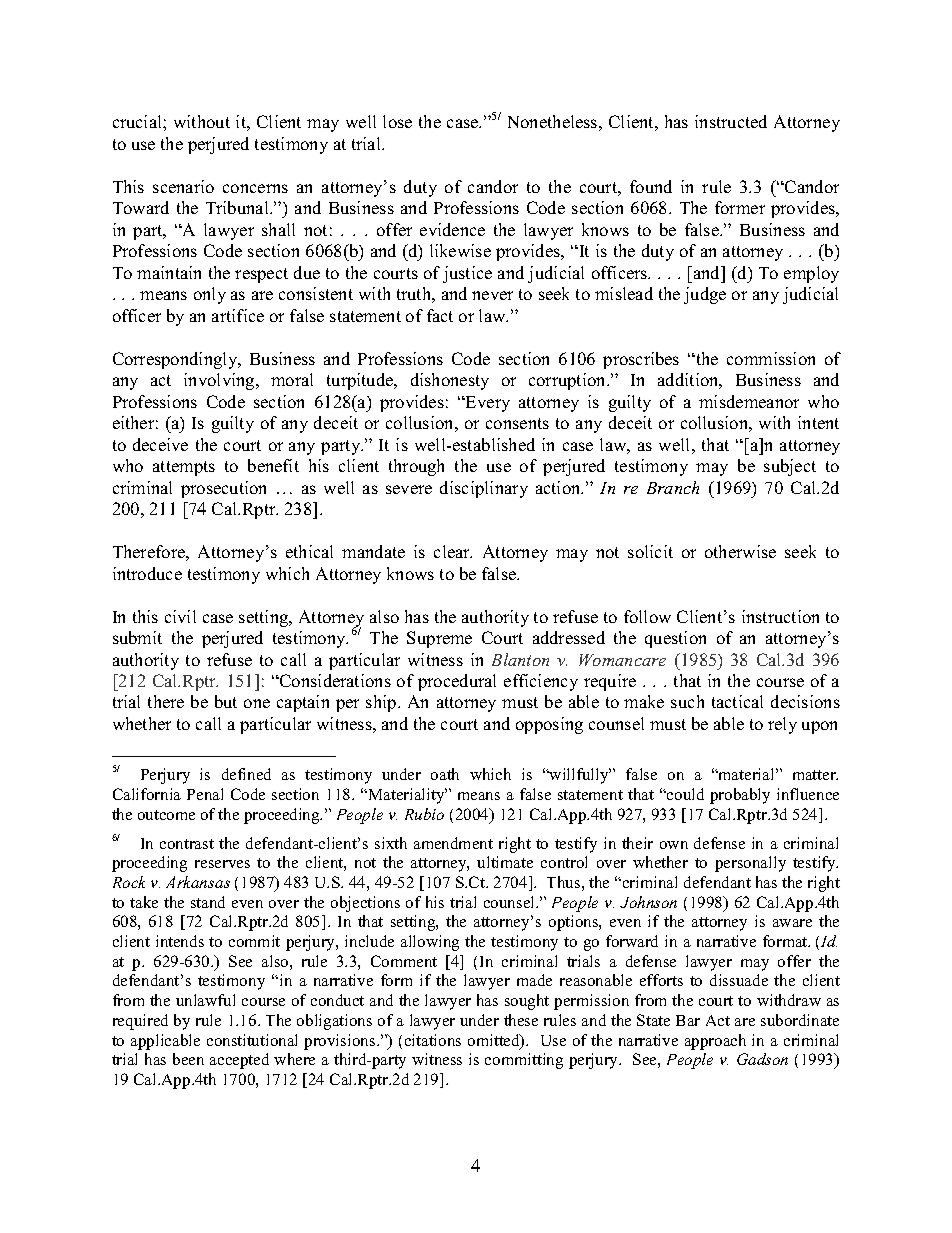  I want to click on citations, so click(433, 1040).
